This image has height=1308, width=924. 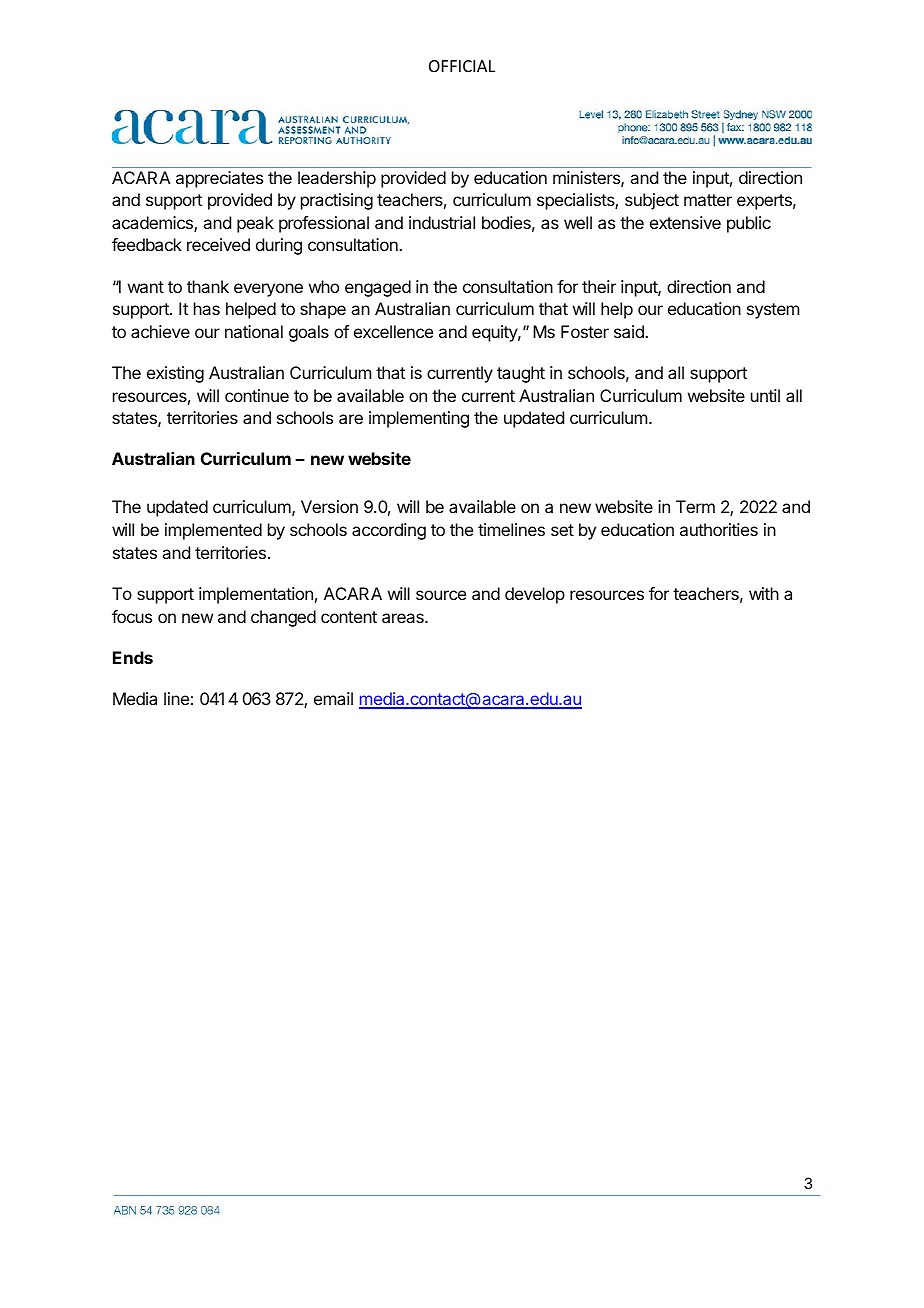 I want to click on OFFICIAL, so click(x=462, y=66).
